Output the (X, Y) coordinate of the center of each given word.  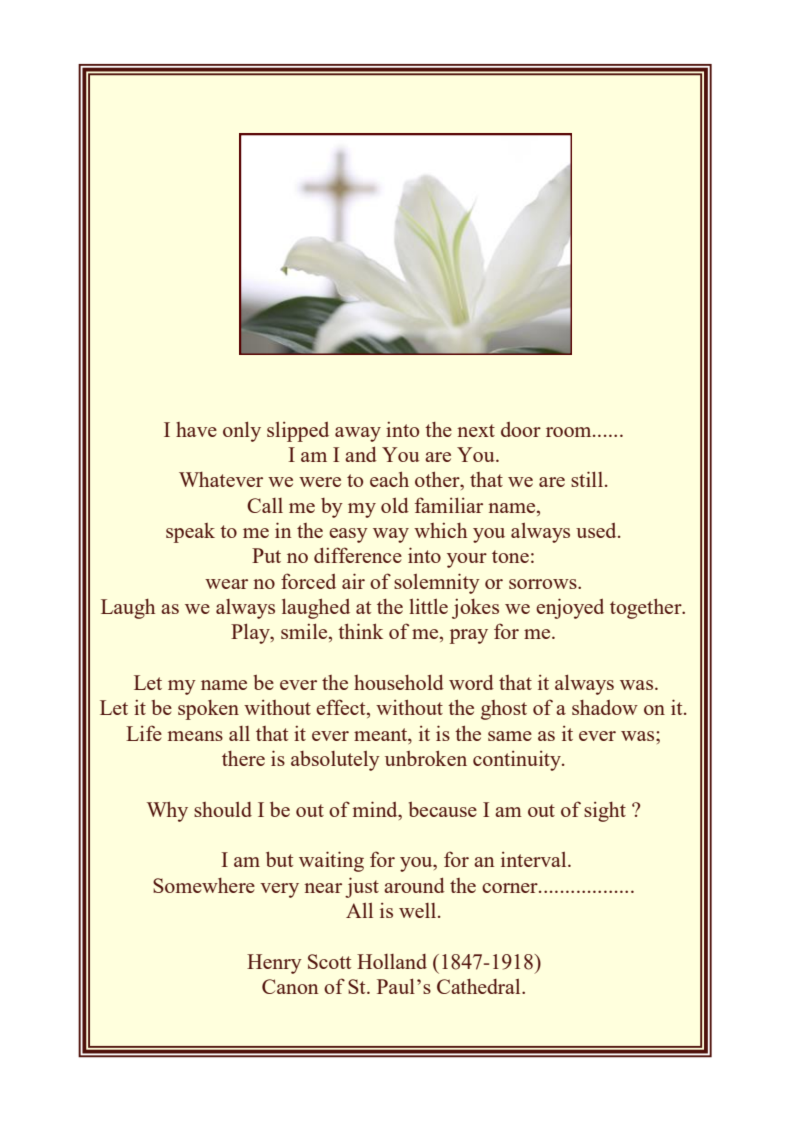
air (353, 581)
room (570, 432)
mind (376, 809)
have (196, 429)
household (399, 682)
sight (605, 812)
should (223, 809)
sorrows (544, 584)
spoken (208, 710)
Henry (274, 964)
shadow (605, 707)
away (358, 434)
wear (226, 584)
